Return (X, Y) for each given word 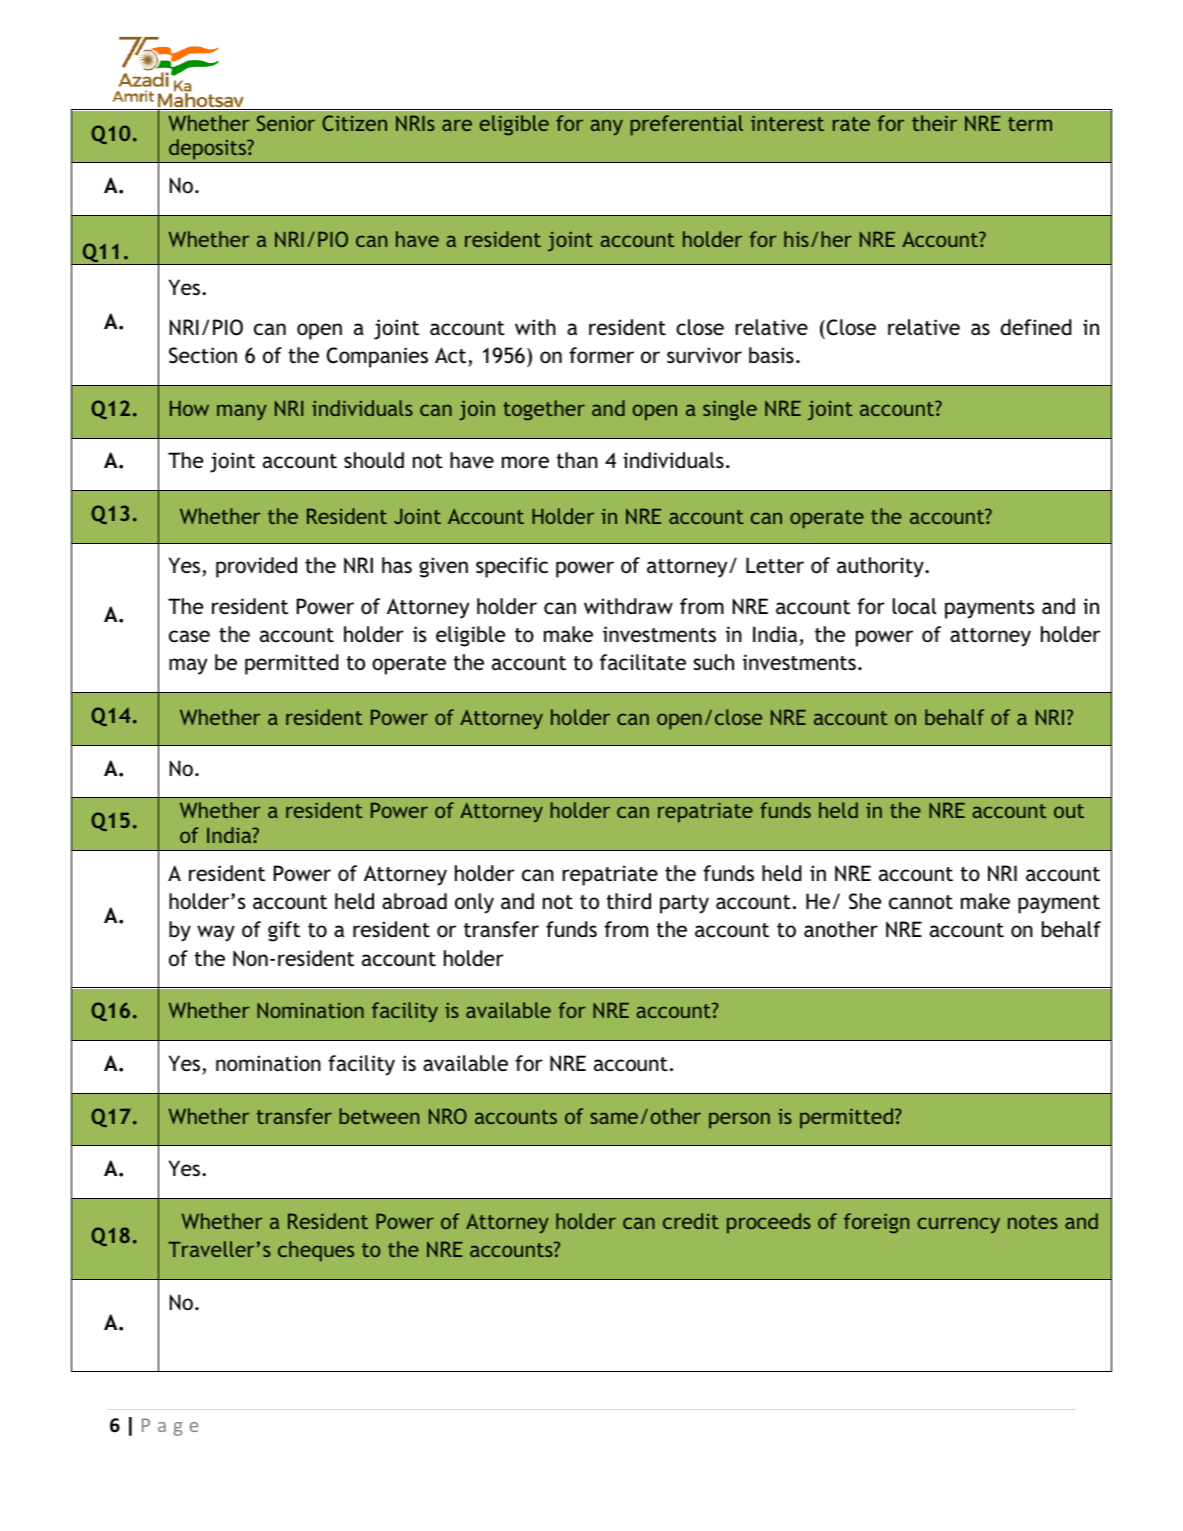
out (1069, 811)
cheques (316, 1251)
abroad (414, 901)
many (242, 412)
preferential (686, 125)
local (914, 606)
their (934, 123)
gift (284, 931)
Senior (286, 123)
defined (1036, 327)
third (629, 901)
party (684, 904)
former (601, 355)
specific (512, 567)
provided (256, 567)
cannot (921, 902)
